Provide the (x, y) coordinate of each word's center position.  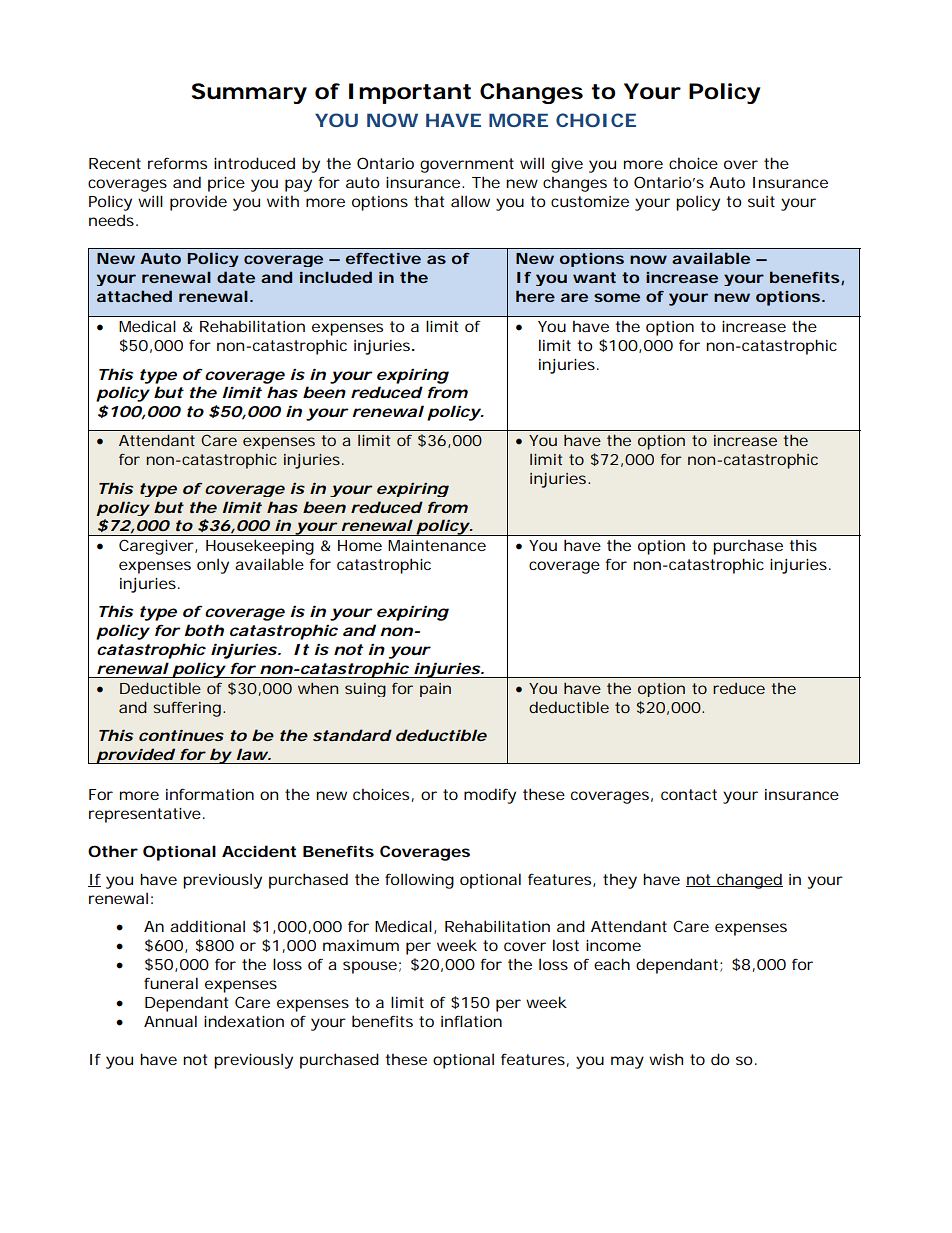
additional (207, 926)
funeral (171, 983)
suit (761, 201)
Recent (115, 163)
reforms (177, 163)
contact (689, 794)
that (429, 201)
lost (566, 945)
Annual (170, 1021)
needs (111, 220)
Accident (259, 851)
